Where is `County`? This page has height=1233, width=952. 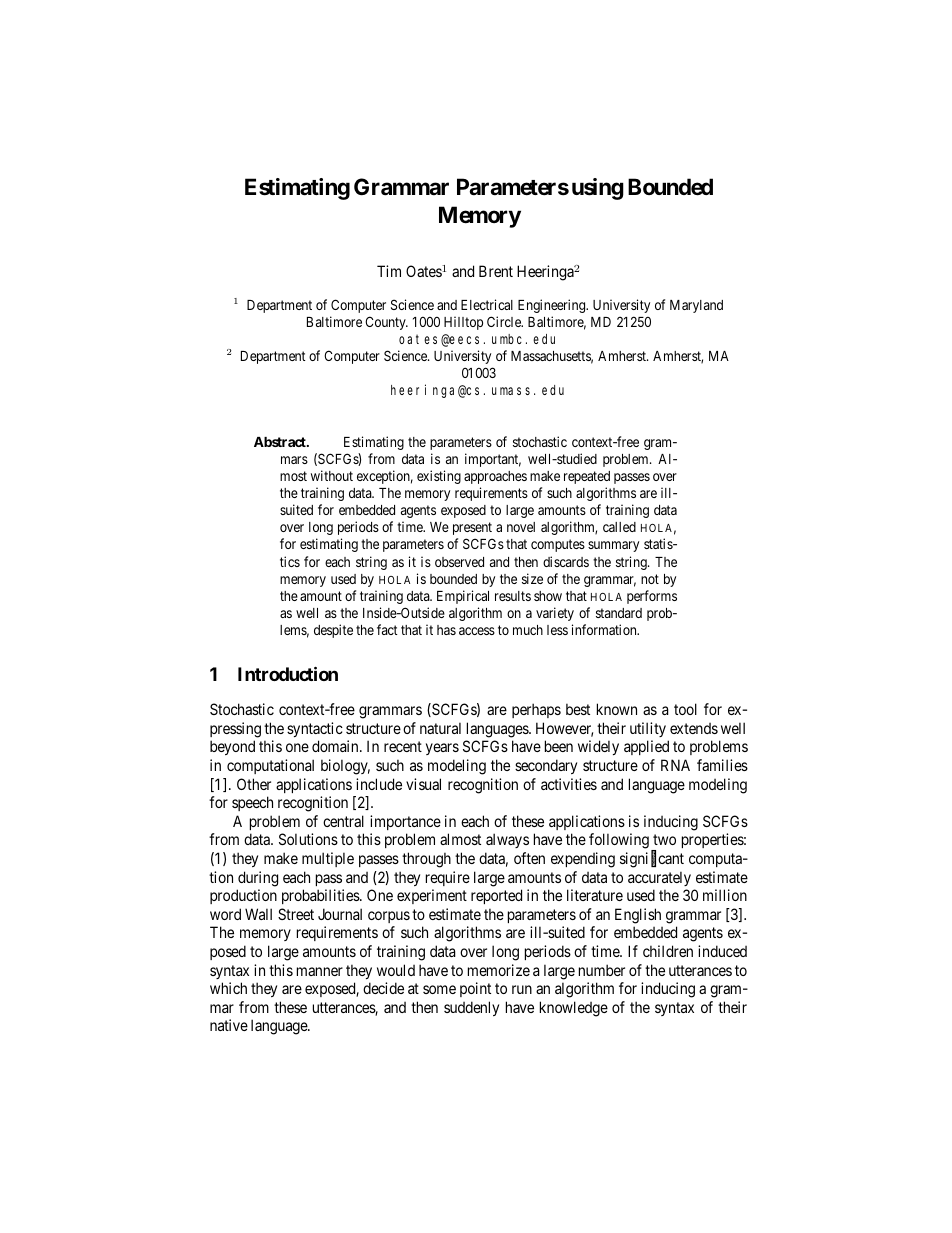 County is located at coordinates (386, 323).
